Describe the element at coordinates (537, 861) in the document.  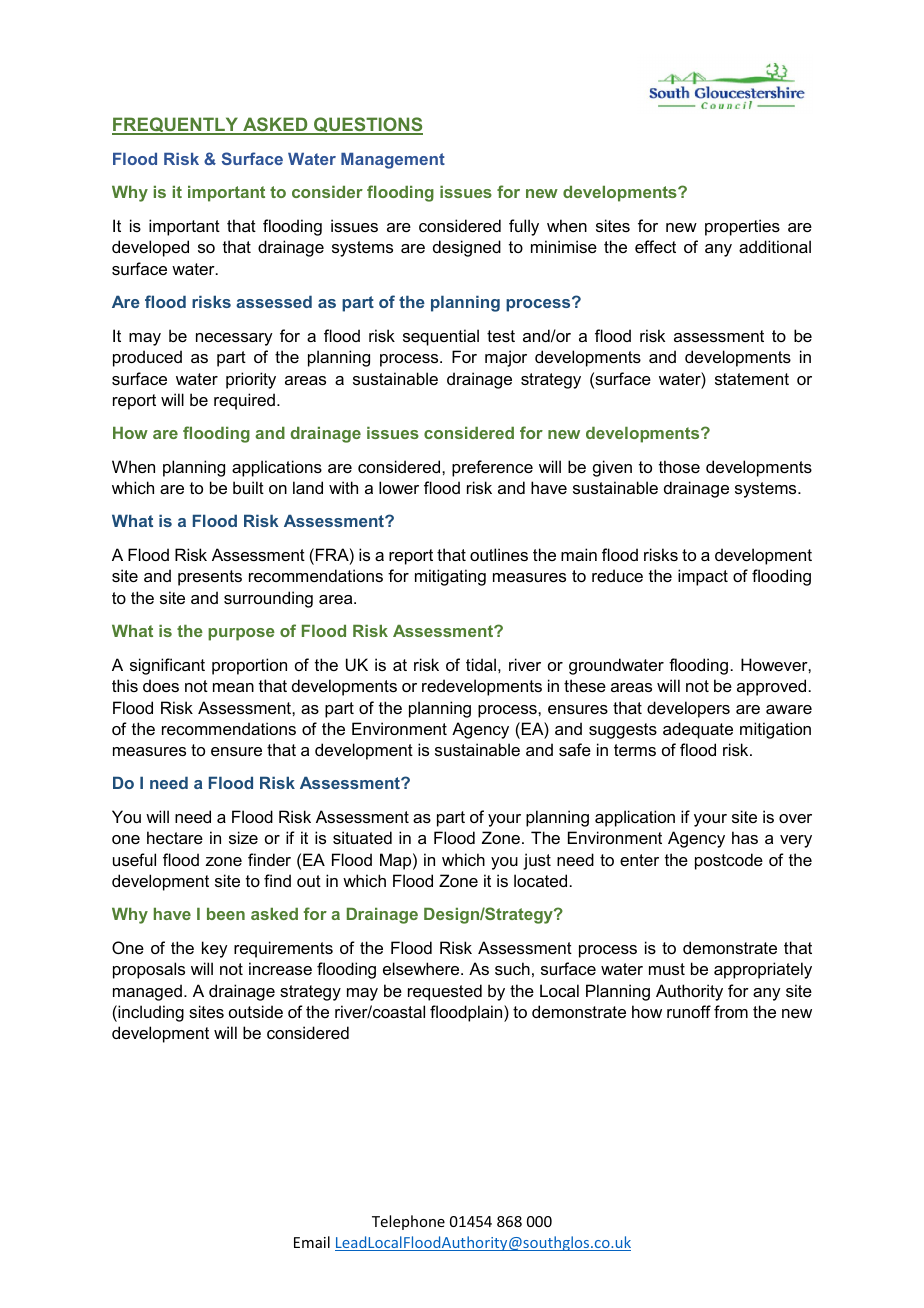
I see `just` at that location.
